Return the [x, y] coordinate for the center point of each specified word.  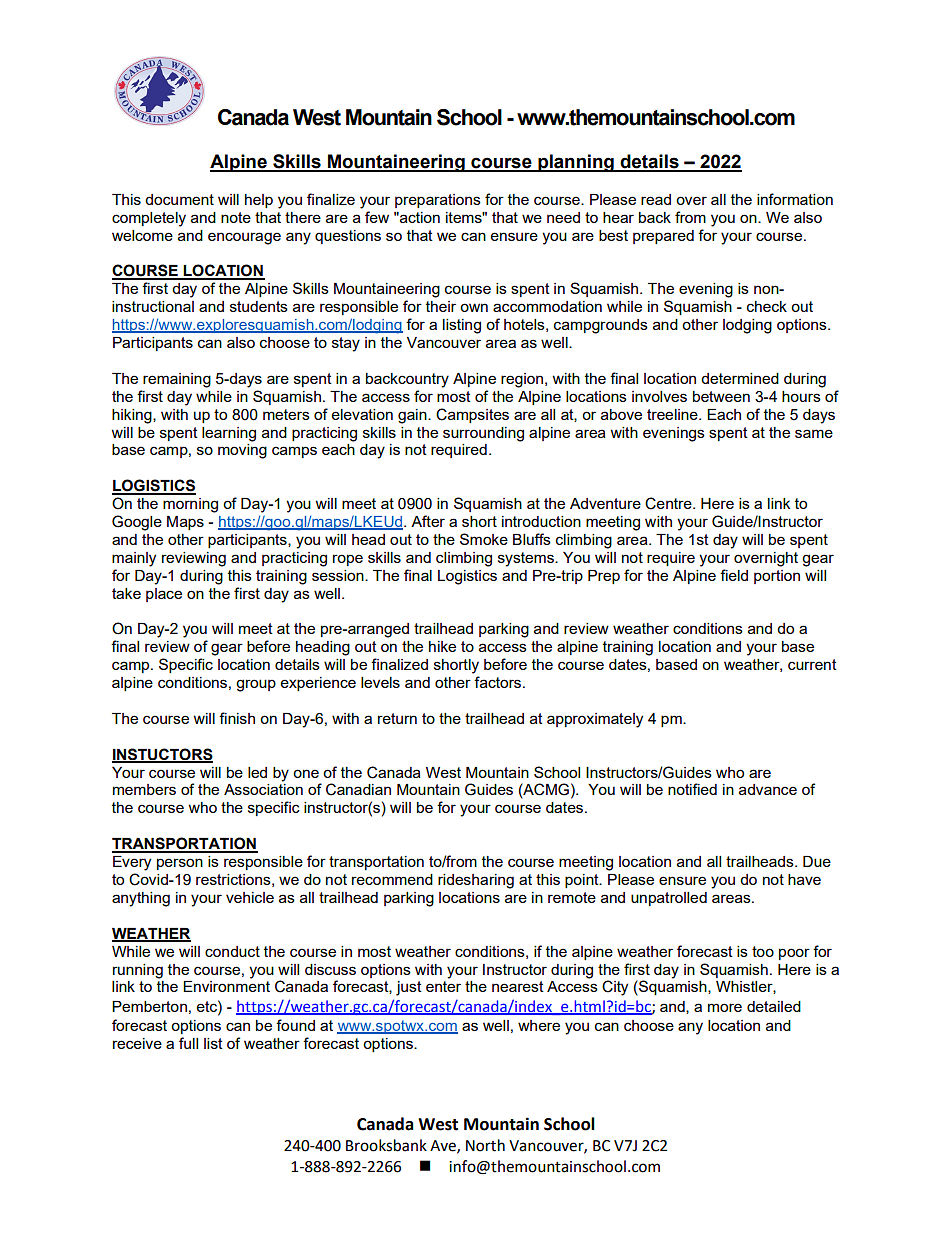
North [485, 1145]
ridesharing [476, 881]
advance [768, 789]
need [563, 217]
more [725, 1007]
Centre [669, 503]
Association [263, 789]
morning [190, 505]
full [188, 1043]
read [656, 199]
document [179, 199]
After [428, 521]
